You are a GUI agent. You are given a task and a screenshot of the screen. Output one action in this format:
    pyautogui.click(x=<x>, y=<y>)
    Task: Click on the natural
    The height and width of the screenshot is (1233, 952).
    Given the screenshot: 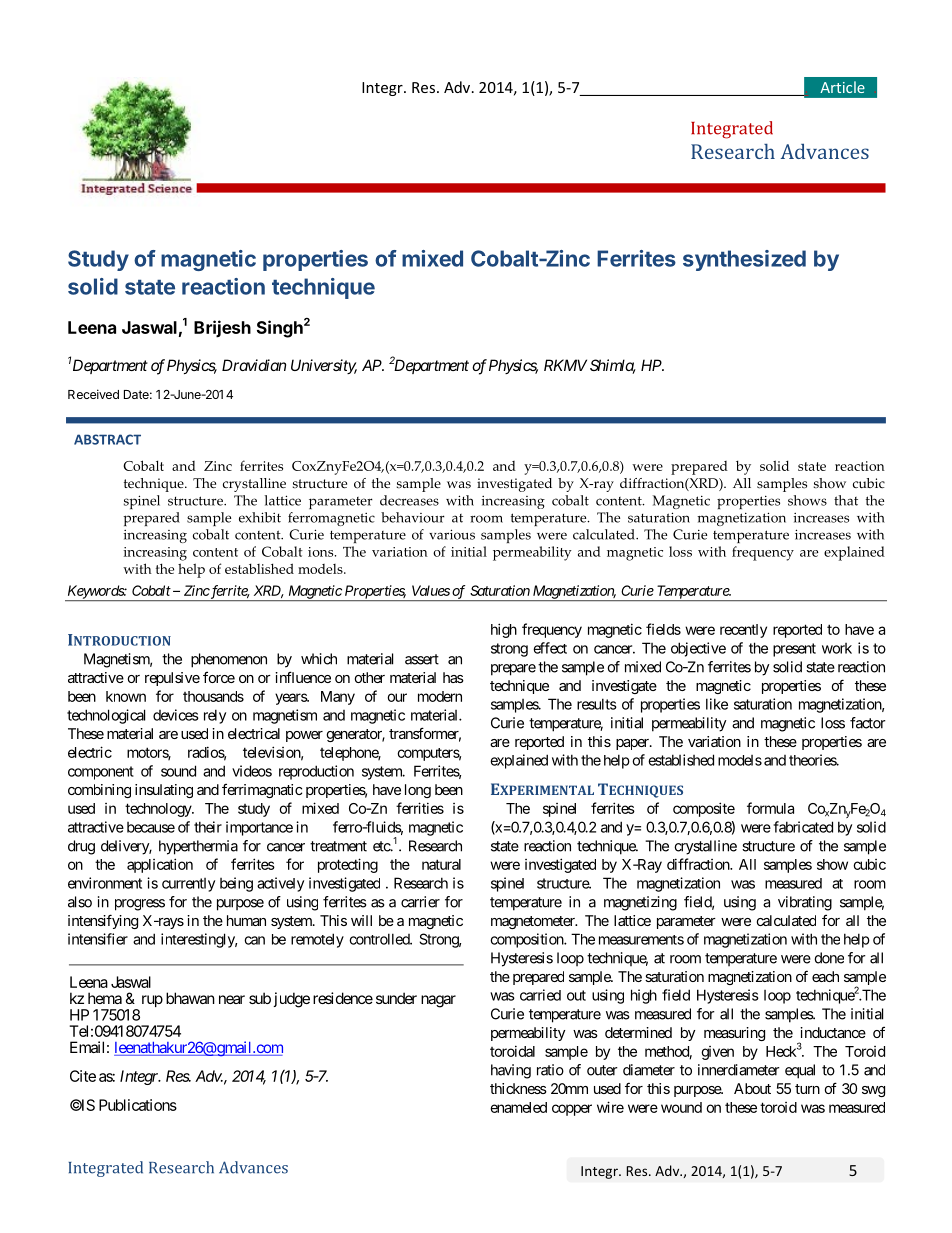 What is the action you would take?
    pyautogui.click(x=441, y=864)
